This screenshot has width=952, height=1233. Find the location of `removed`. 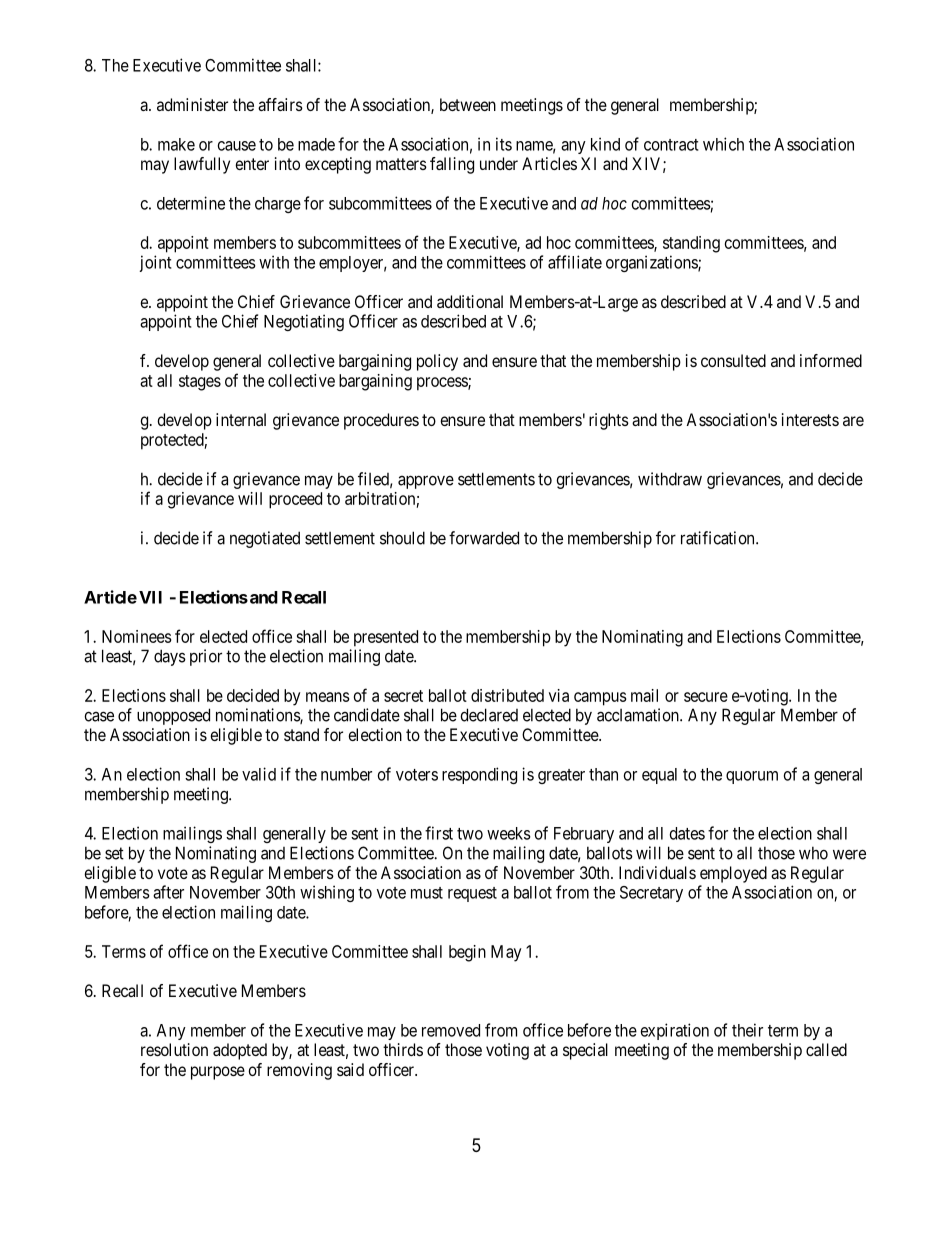

removed is located at coordinates (451, 1030).
